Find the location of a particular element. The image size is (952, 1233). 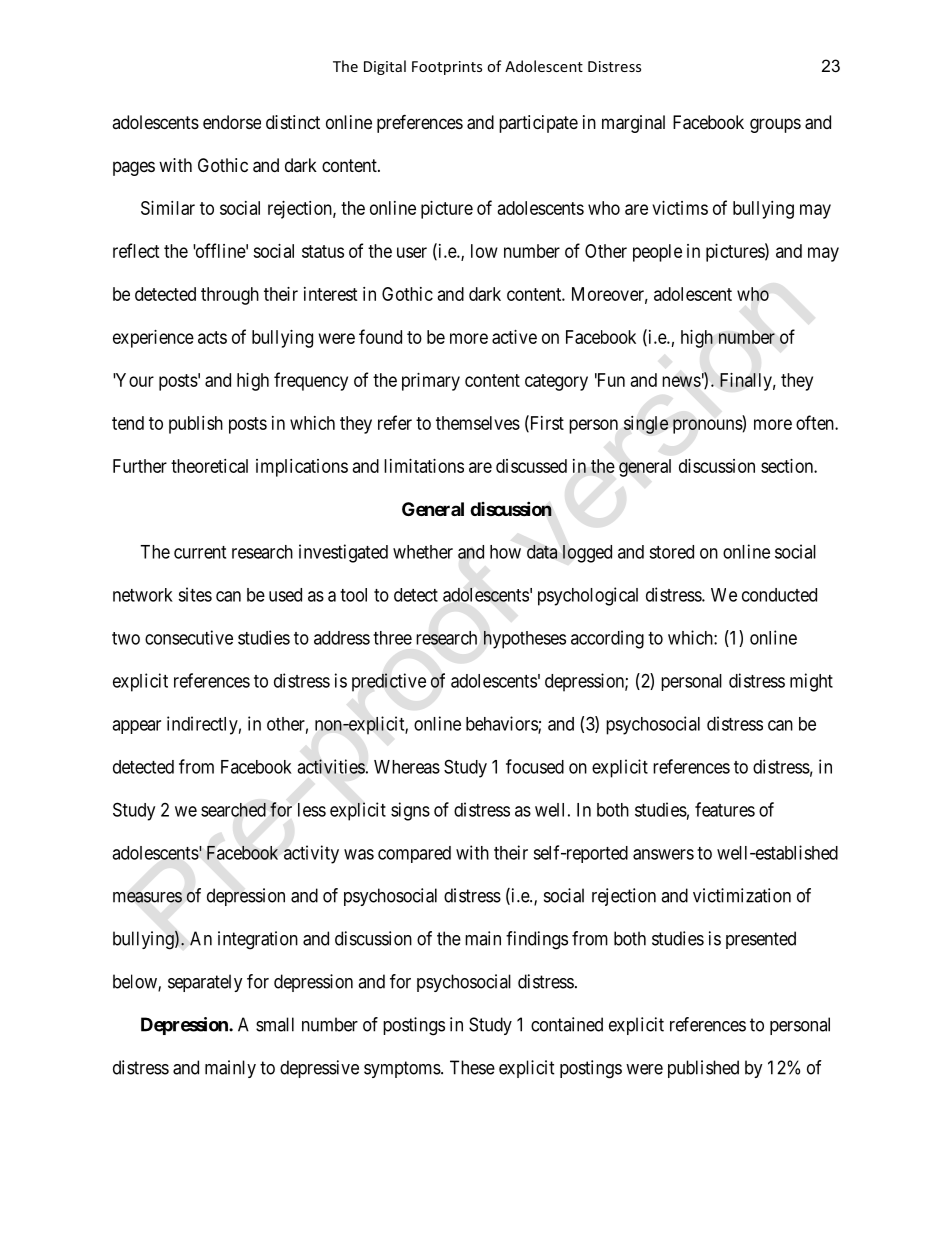

conducted is located at coordinates (779, 595).
